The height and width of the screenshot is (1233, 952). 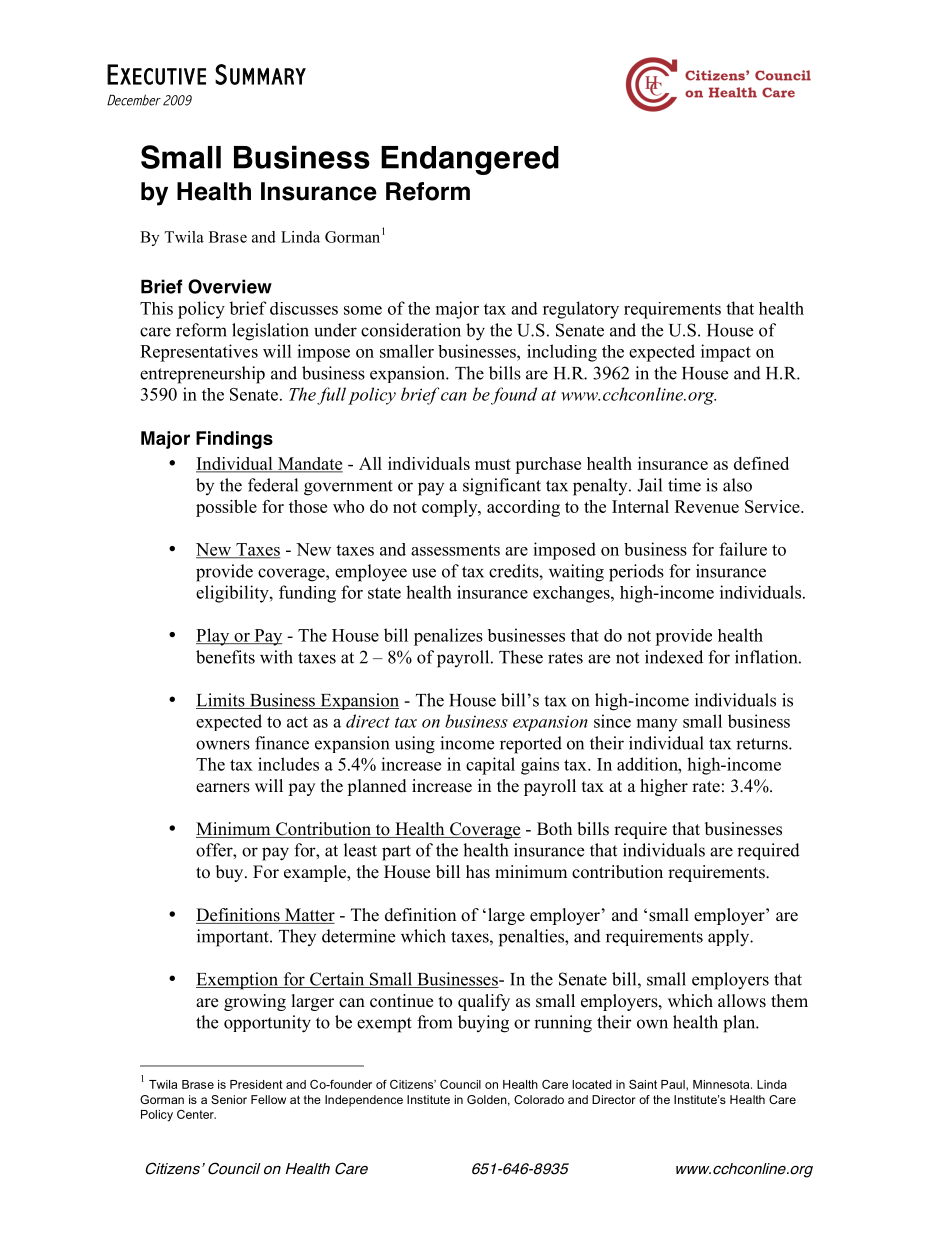 What do you see at coordinates (214, 637) in the screenshot?
I see `Play` at bounding box center [214, 637].
